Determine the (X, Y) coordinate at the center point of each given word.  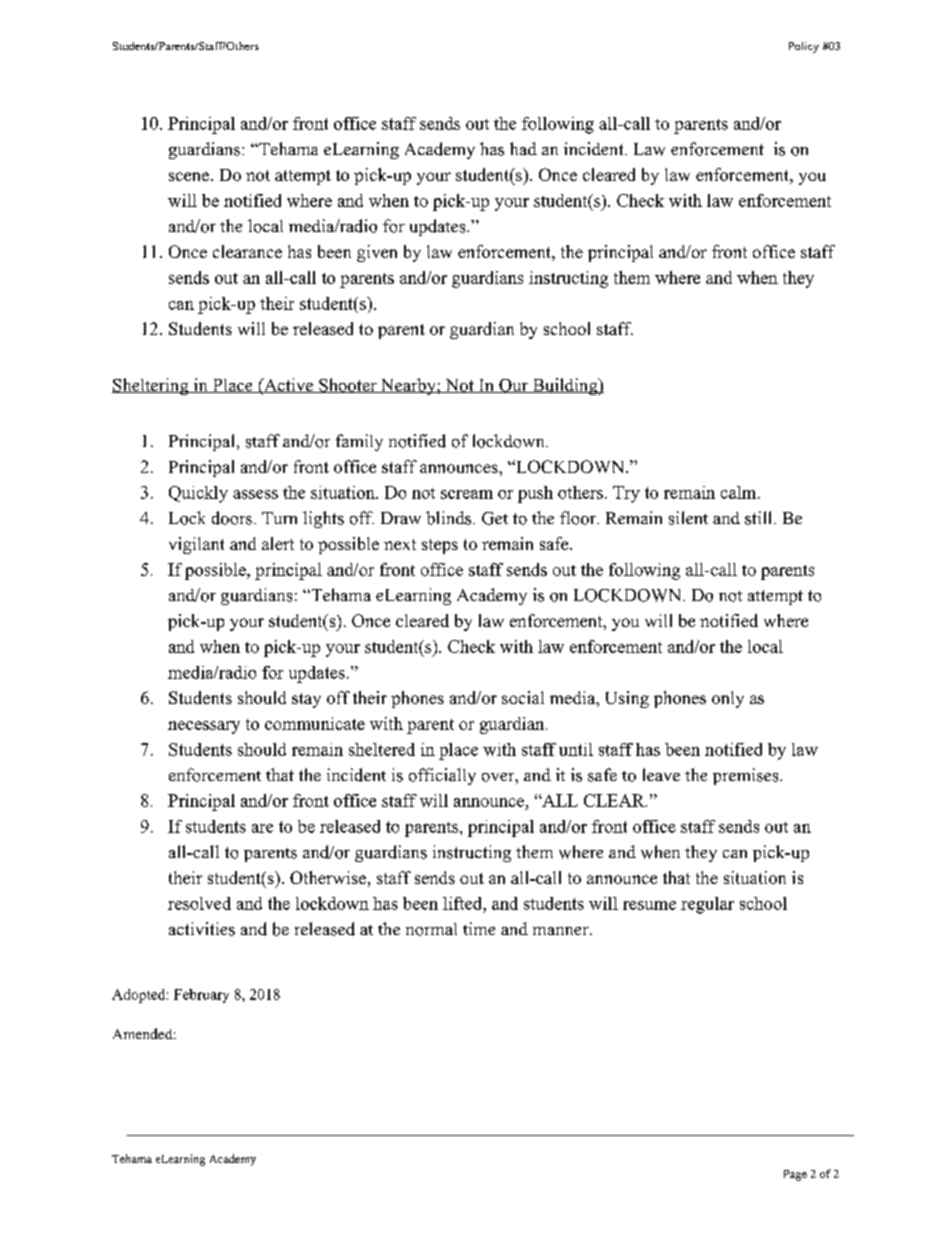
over (499, 777)
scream (467, 494)
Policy (804, 47)
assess (255, 494)
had (523, 148)
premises (745, 776)
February (201, 996)
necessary (204, 727)
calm (738, 492)
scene (189, 176)
